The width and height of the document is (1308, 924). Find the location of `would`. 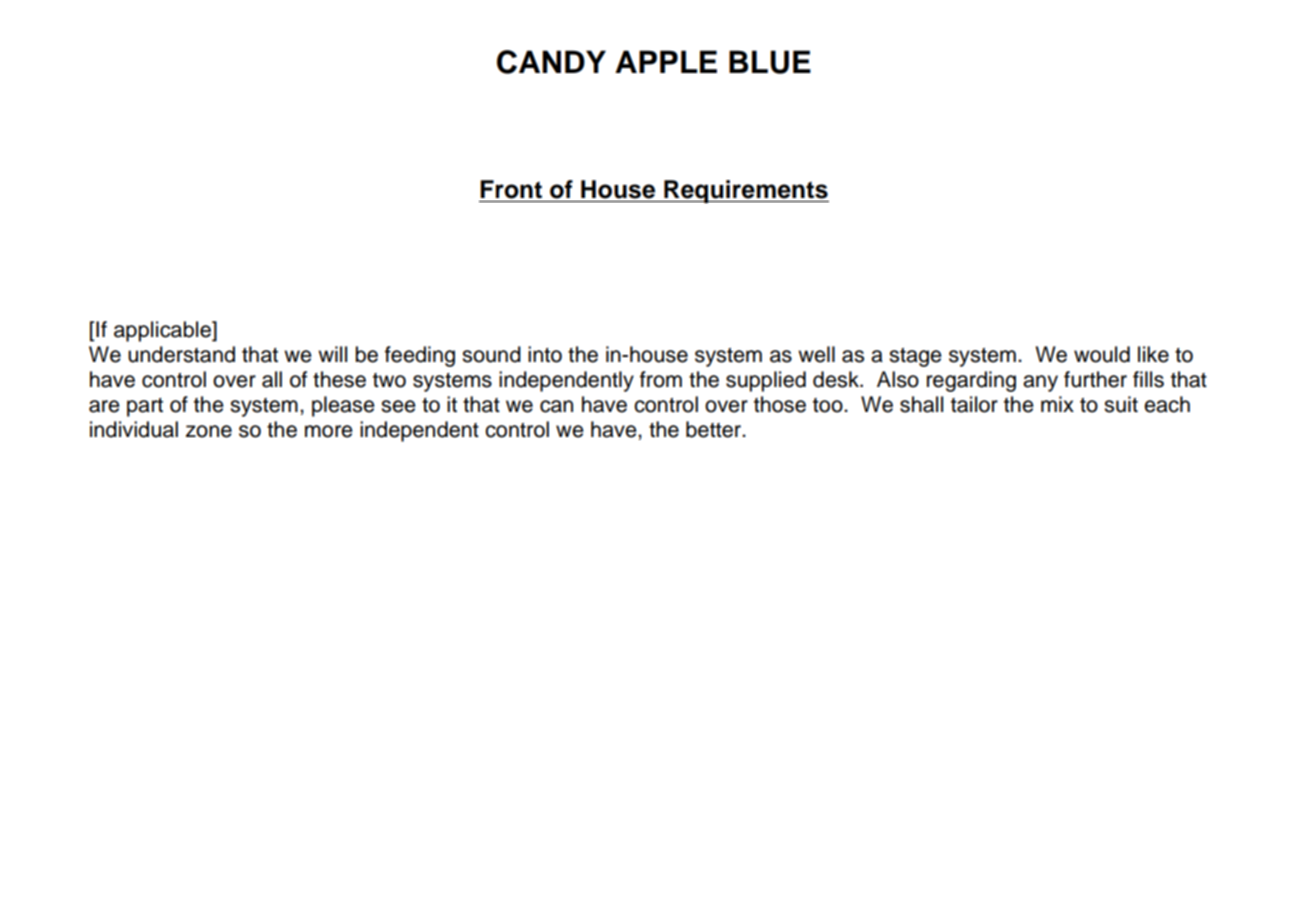

would is located at coordinates (1102, 354).
